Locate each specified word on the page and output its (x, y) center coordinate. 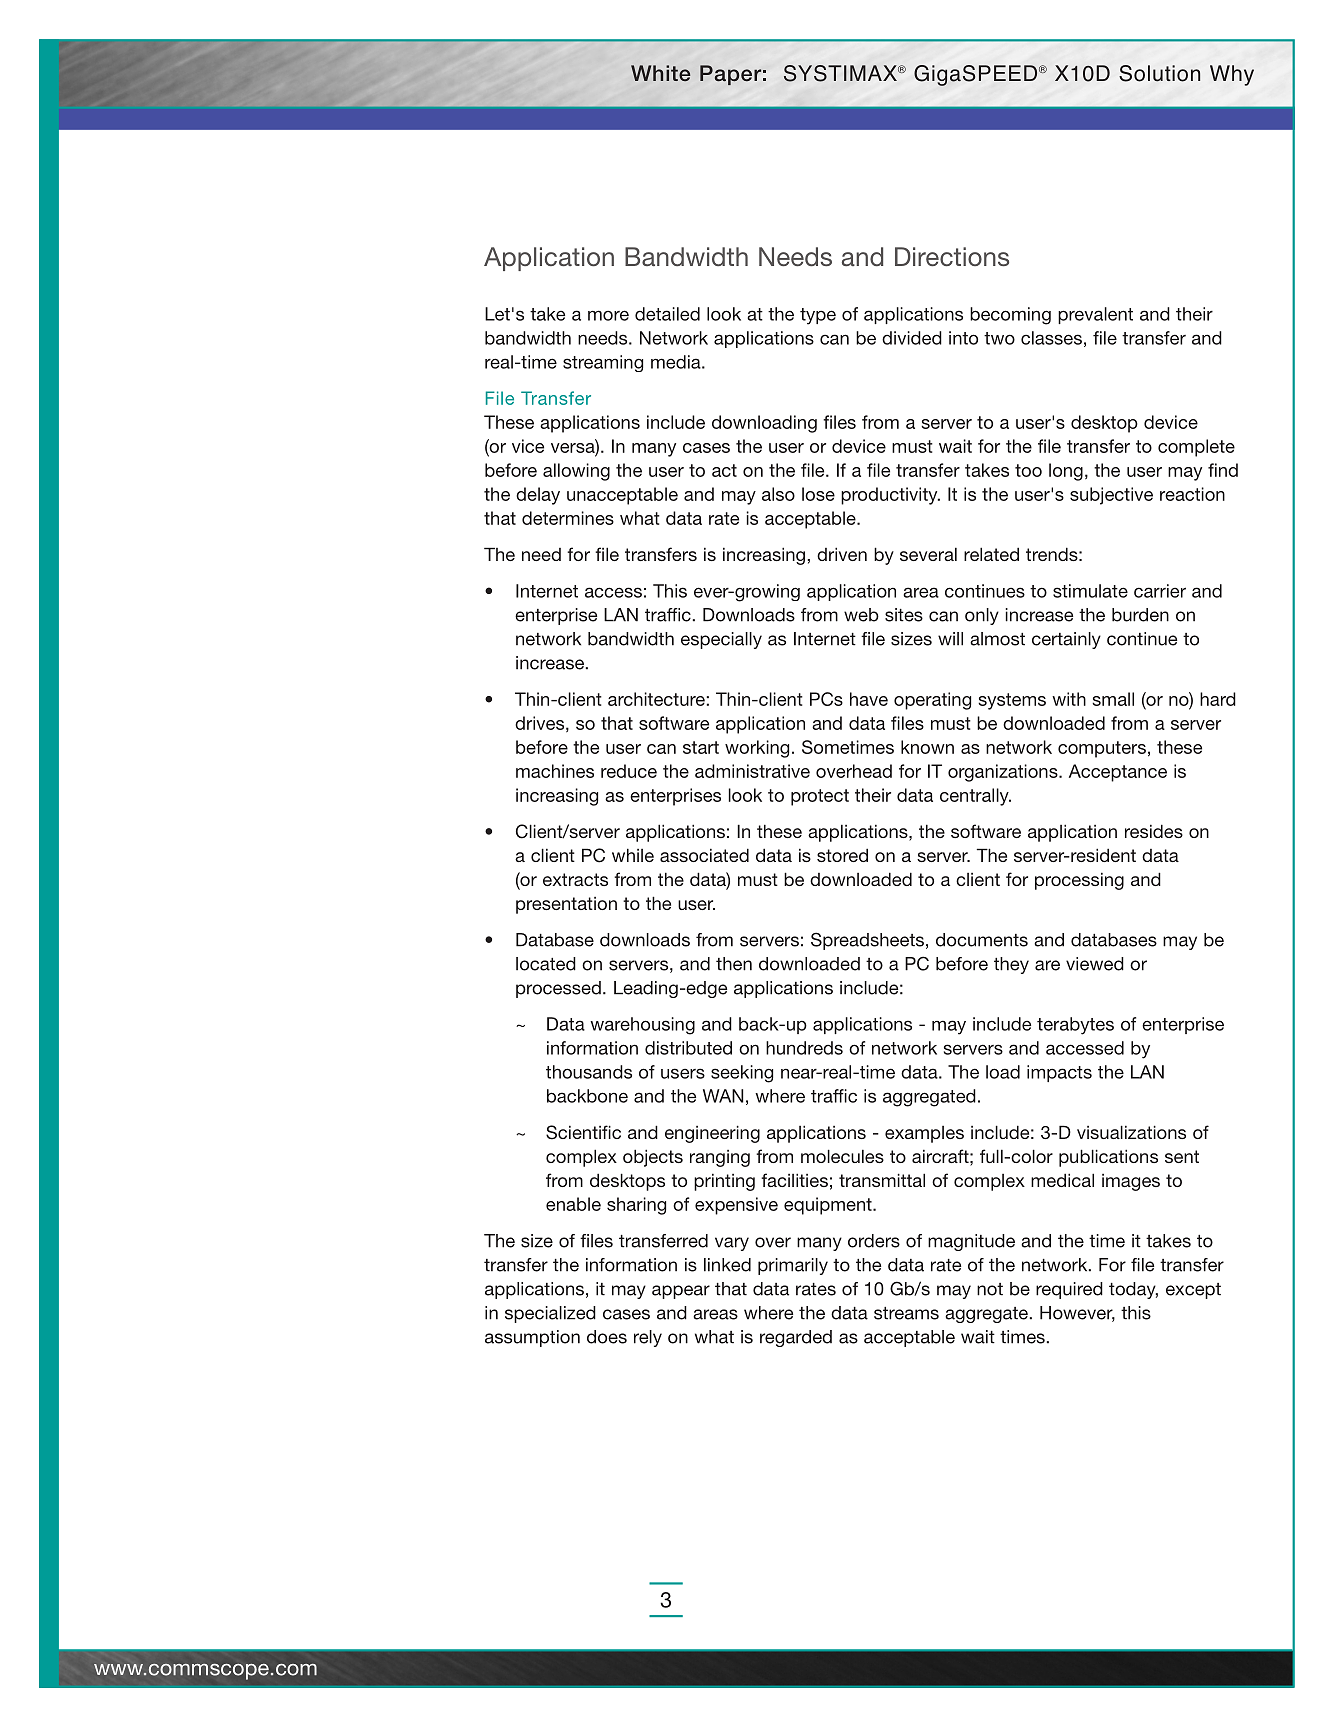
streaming (603, 363)
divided (912, 338)
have (869, 699)
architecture (656, 699)
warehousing (642, 1026)
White (660, 73)
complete (1196, 448)
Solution (1159, 73)
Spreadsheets (867, 941)
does (607, 1337)
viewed (1095, 964)
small (1113, 699)
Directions (952, 256)
